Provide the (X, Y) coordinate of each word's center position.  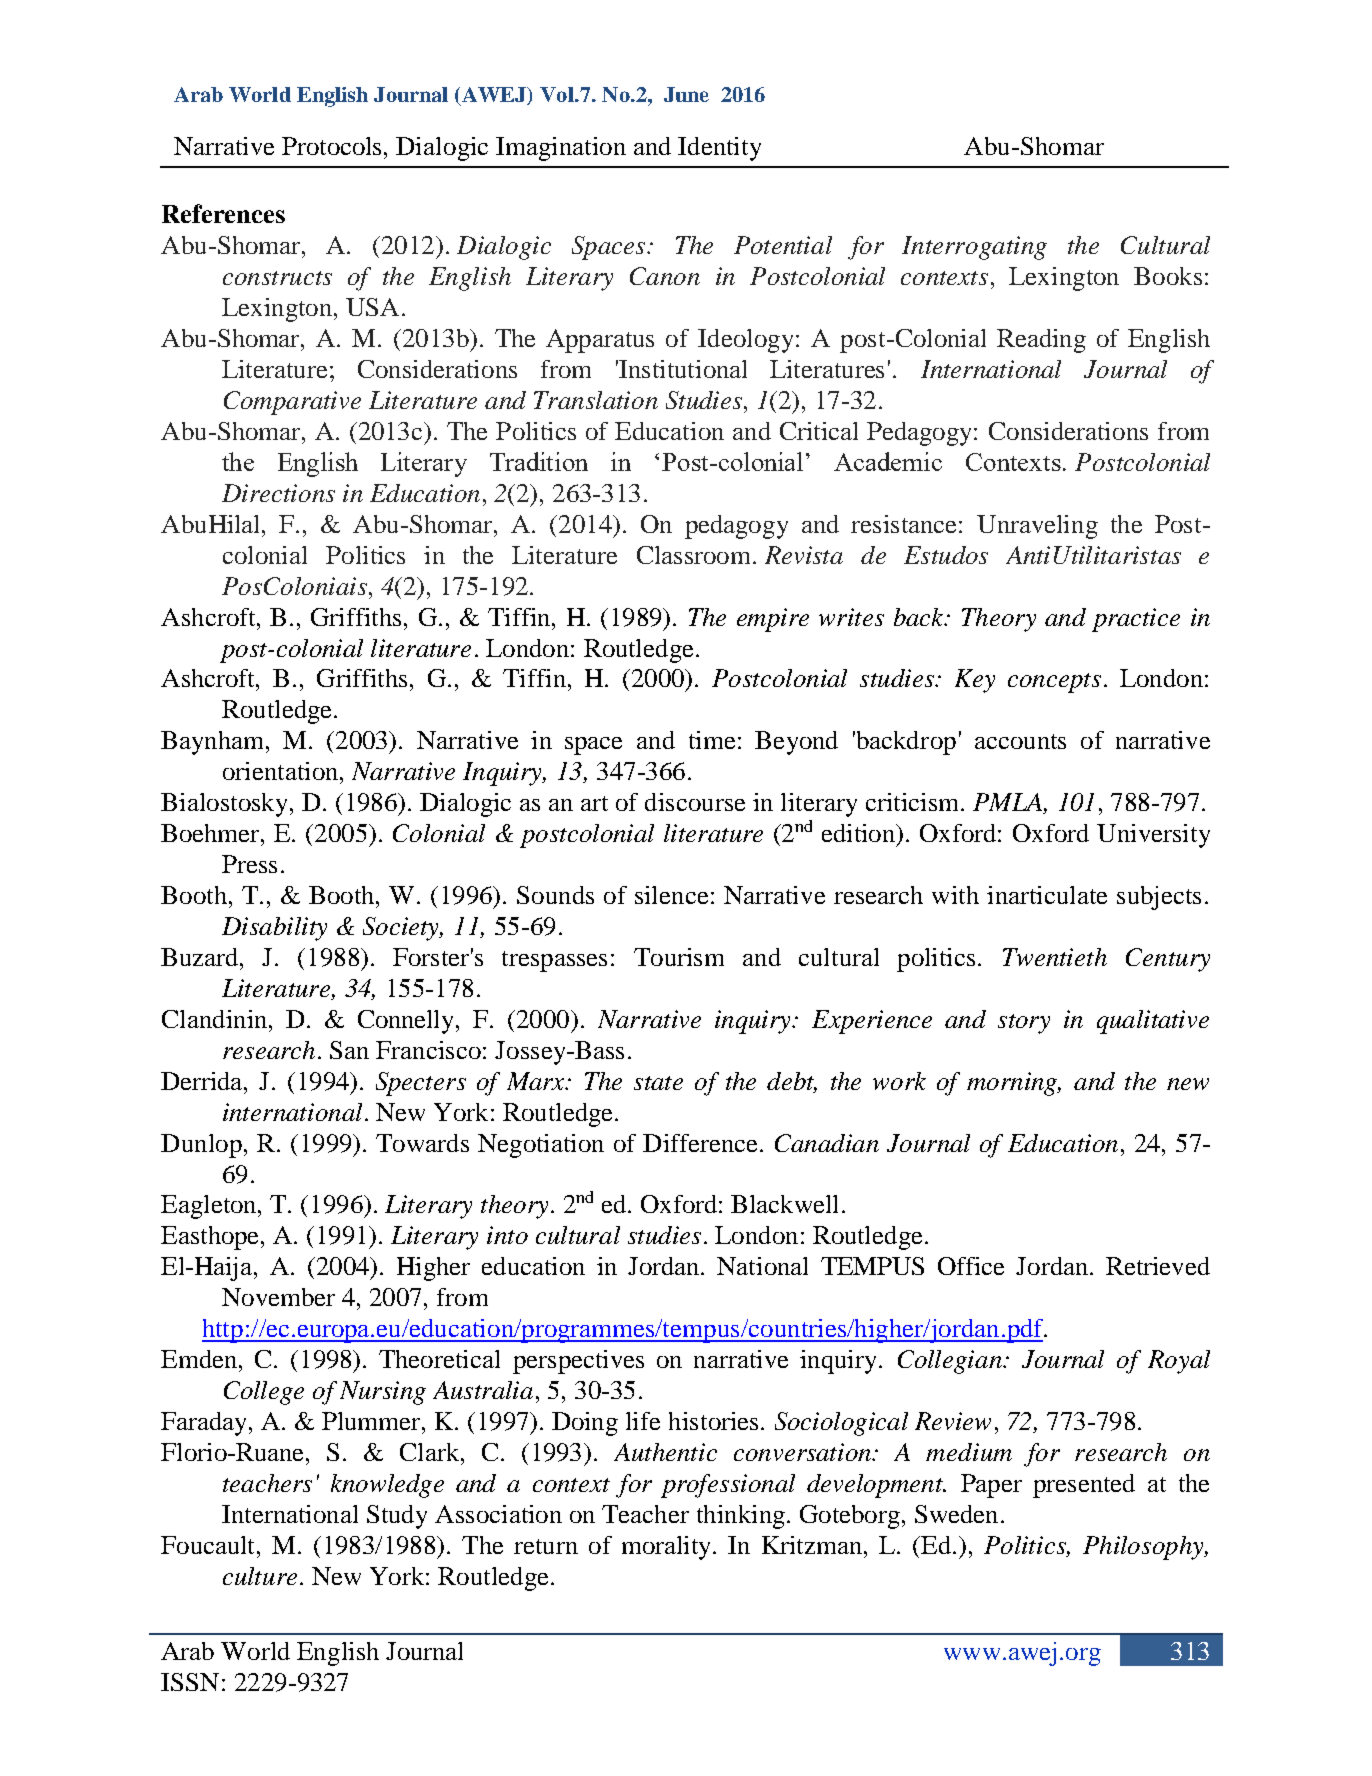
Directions (278, 493)
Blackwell (784, 1204)
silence (671, 895)
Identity (719, 149)
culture (260, 1576)
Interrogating (974, 248)
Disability (274, 929)
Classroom (693, 555)
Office (971, 1266)
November (278, 1297)
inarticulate (1047, 895)
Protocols (333, 146)
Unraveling (1037, 527)
